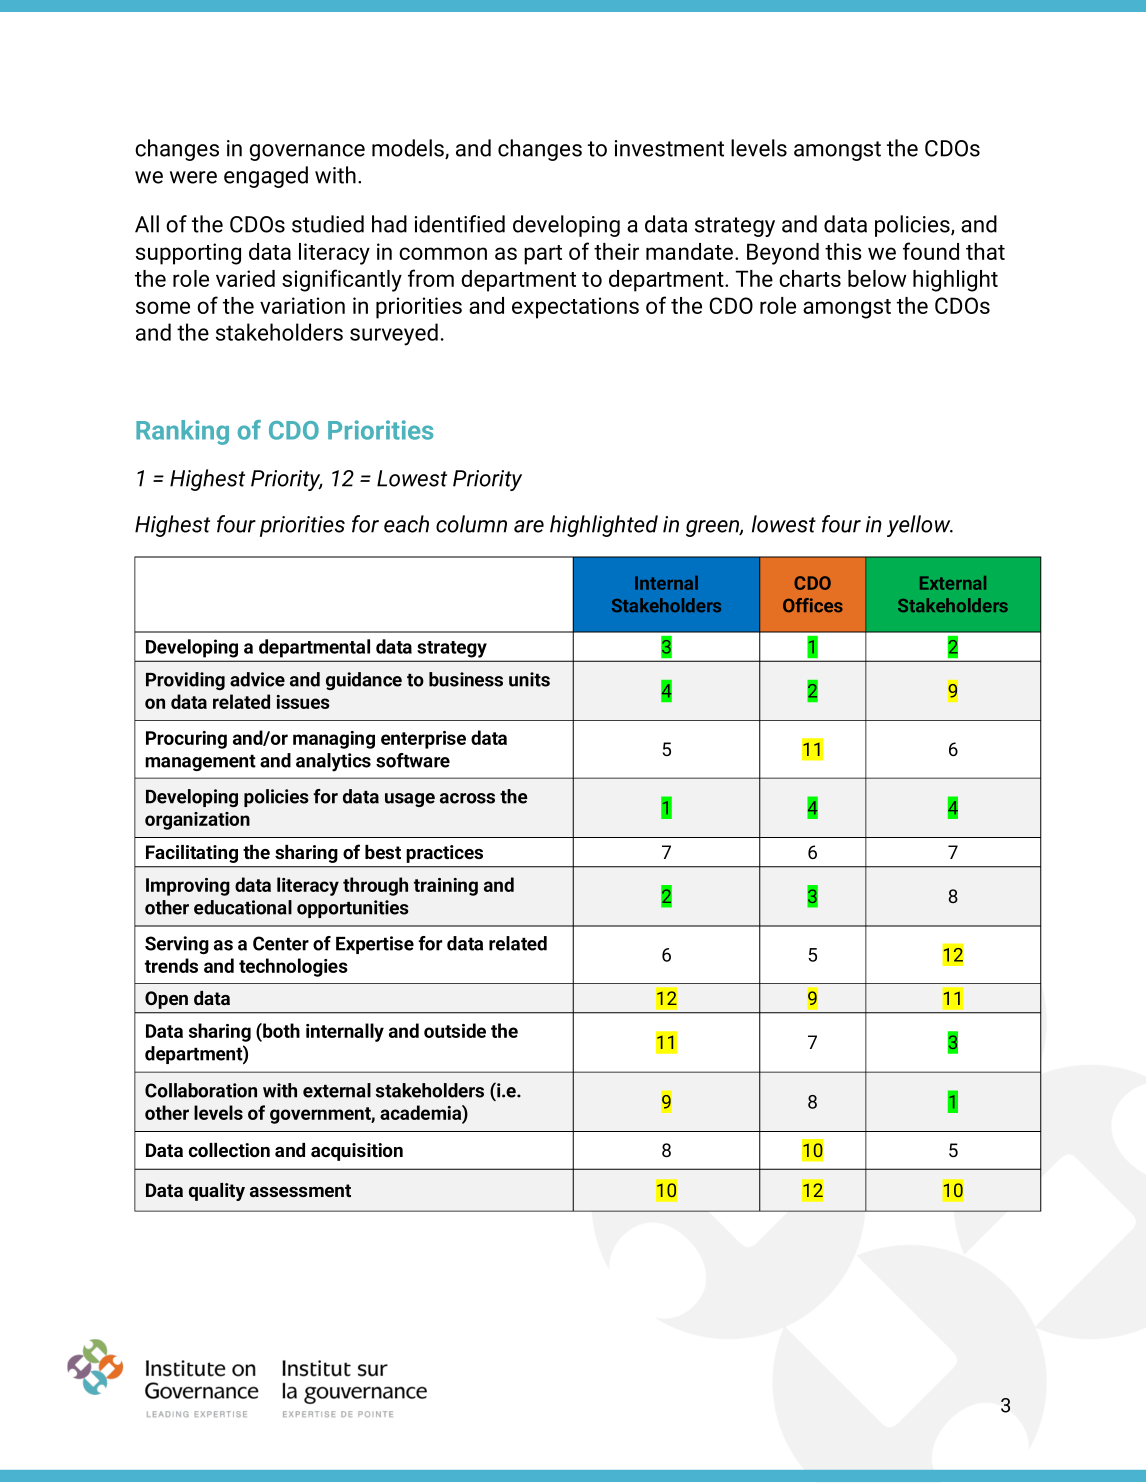 The image size is (1146, 1483). Describe the element at coordinates (357, 1152) in the screenshot. I see `acquisition` at that location.
